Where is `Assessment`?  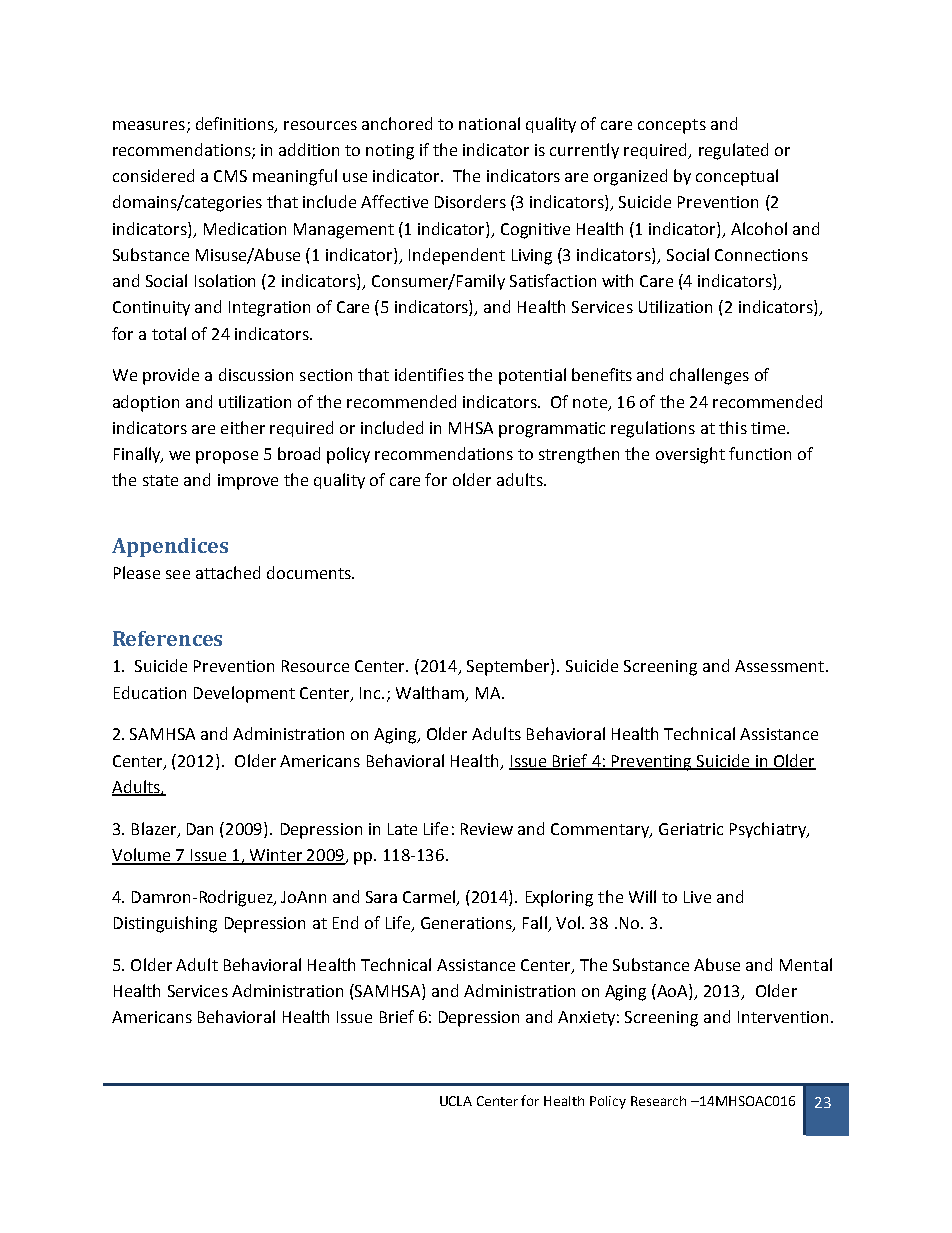
Assessment is located at coordinates (779, 666).
